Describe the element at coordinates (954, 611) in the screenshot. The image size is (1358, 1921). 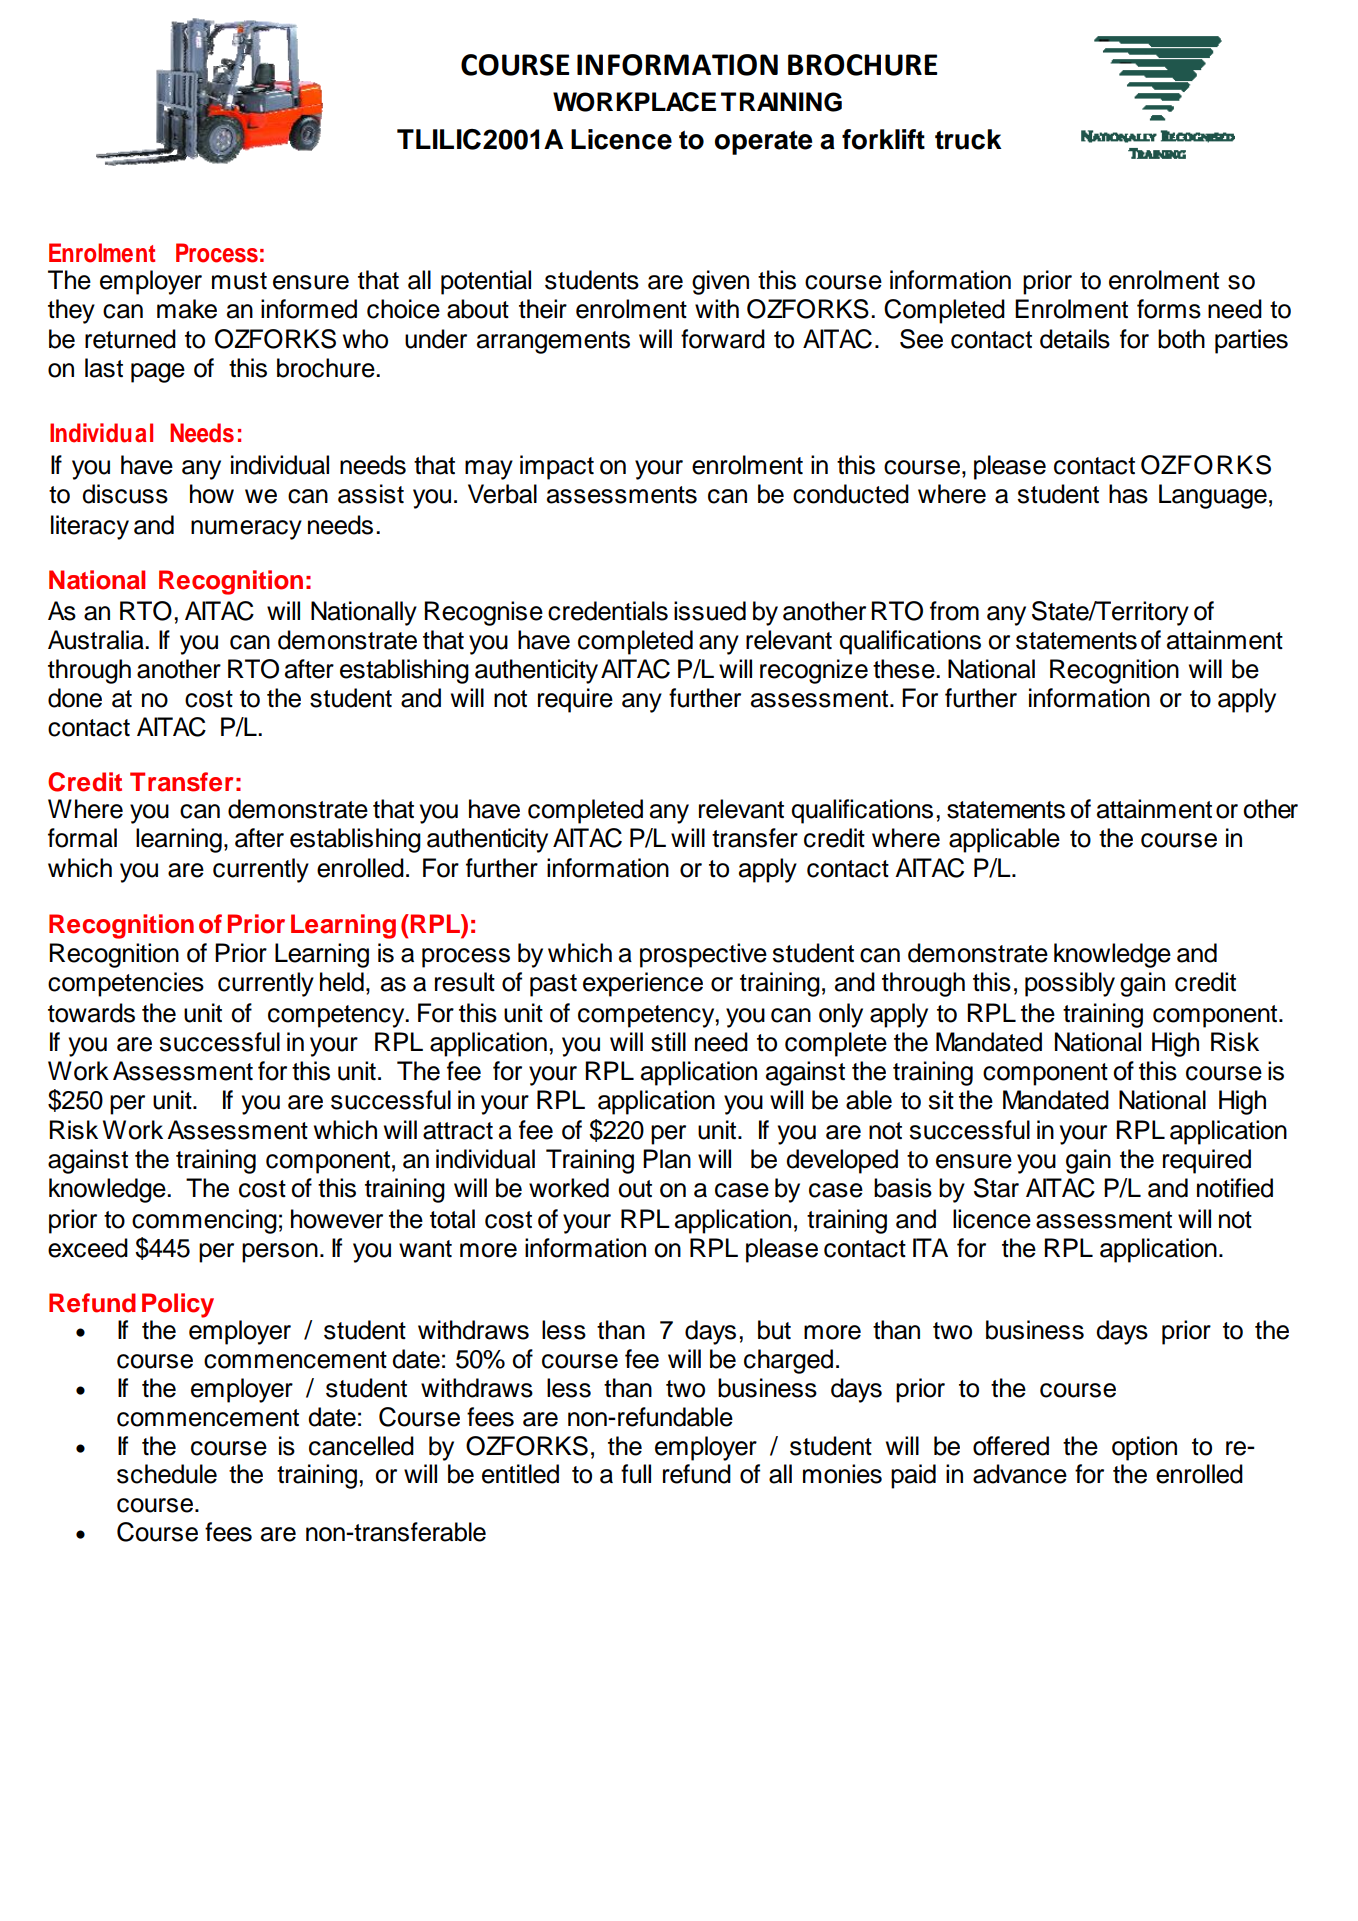
I see `from` at that location.
